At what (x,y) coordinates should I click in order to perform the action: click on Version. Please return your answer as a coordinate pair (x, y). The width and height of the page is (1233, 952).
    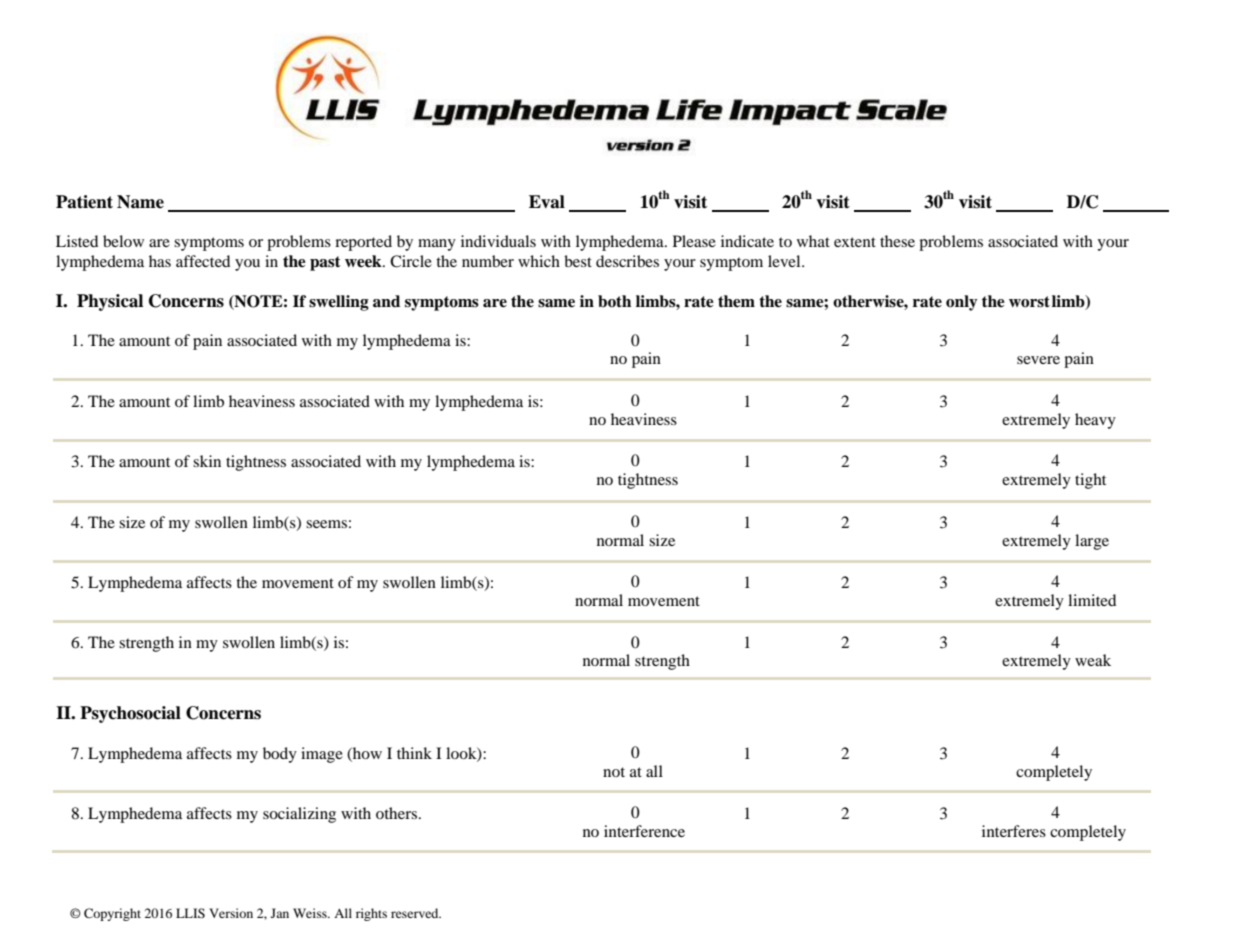
    Looking at the image, I should click on (231, 913).
